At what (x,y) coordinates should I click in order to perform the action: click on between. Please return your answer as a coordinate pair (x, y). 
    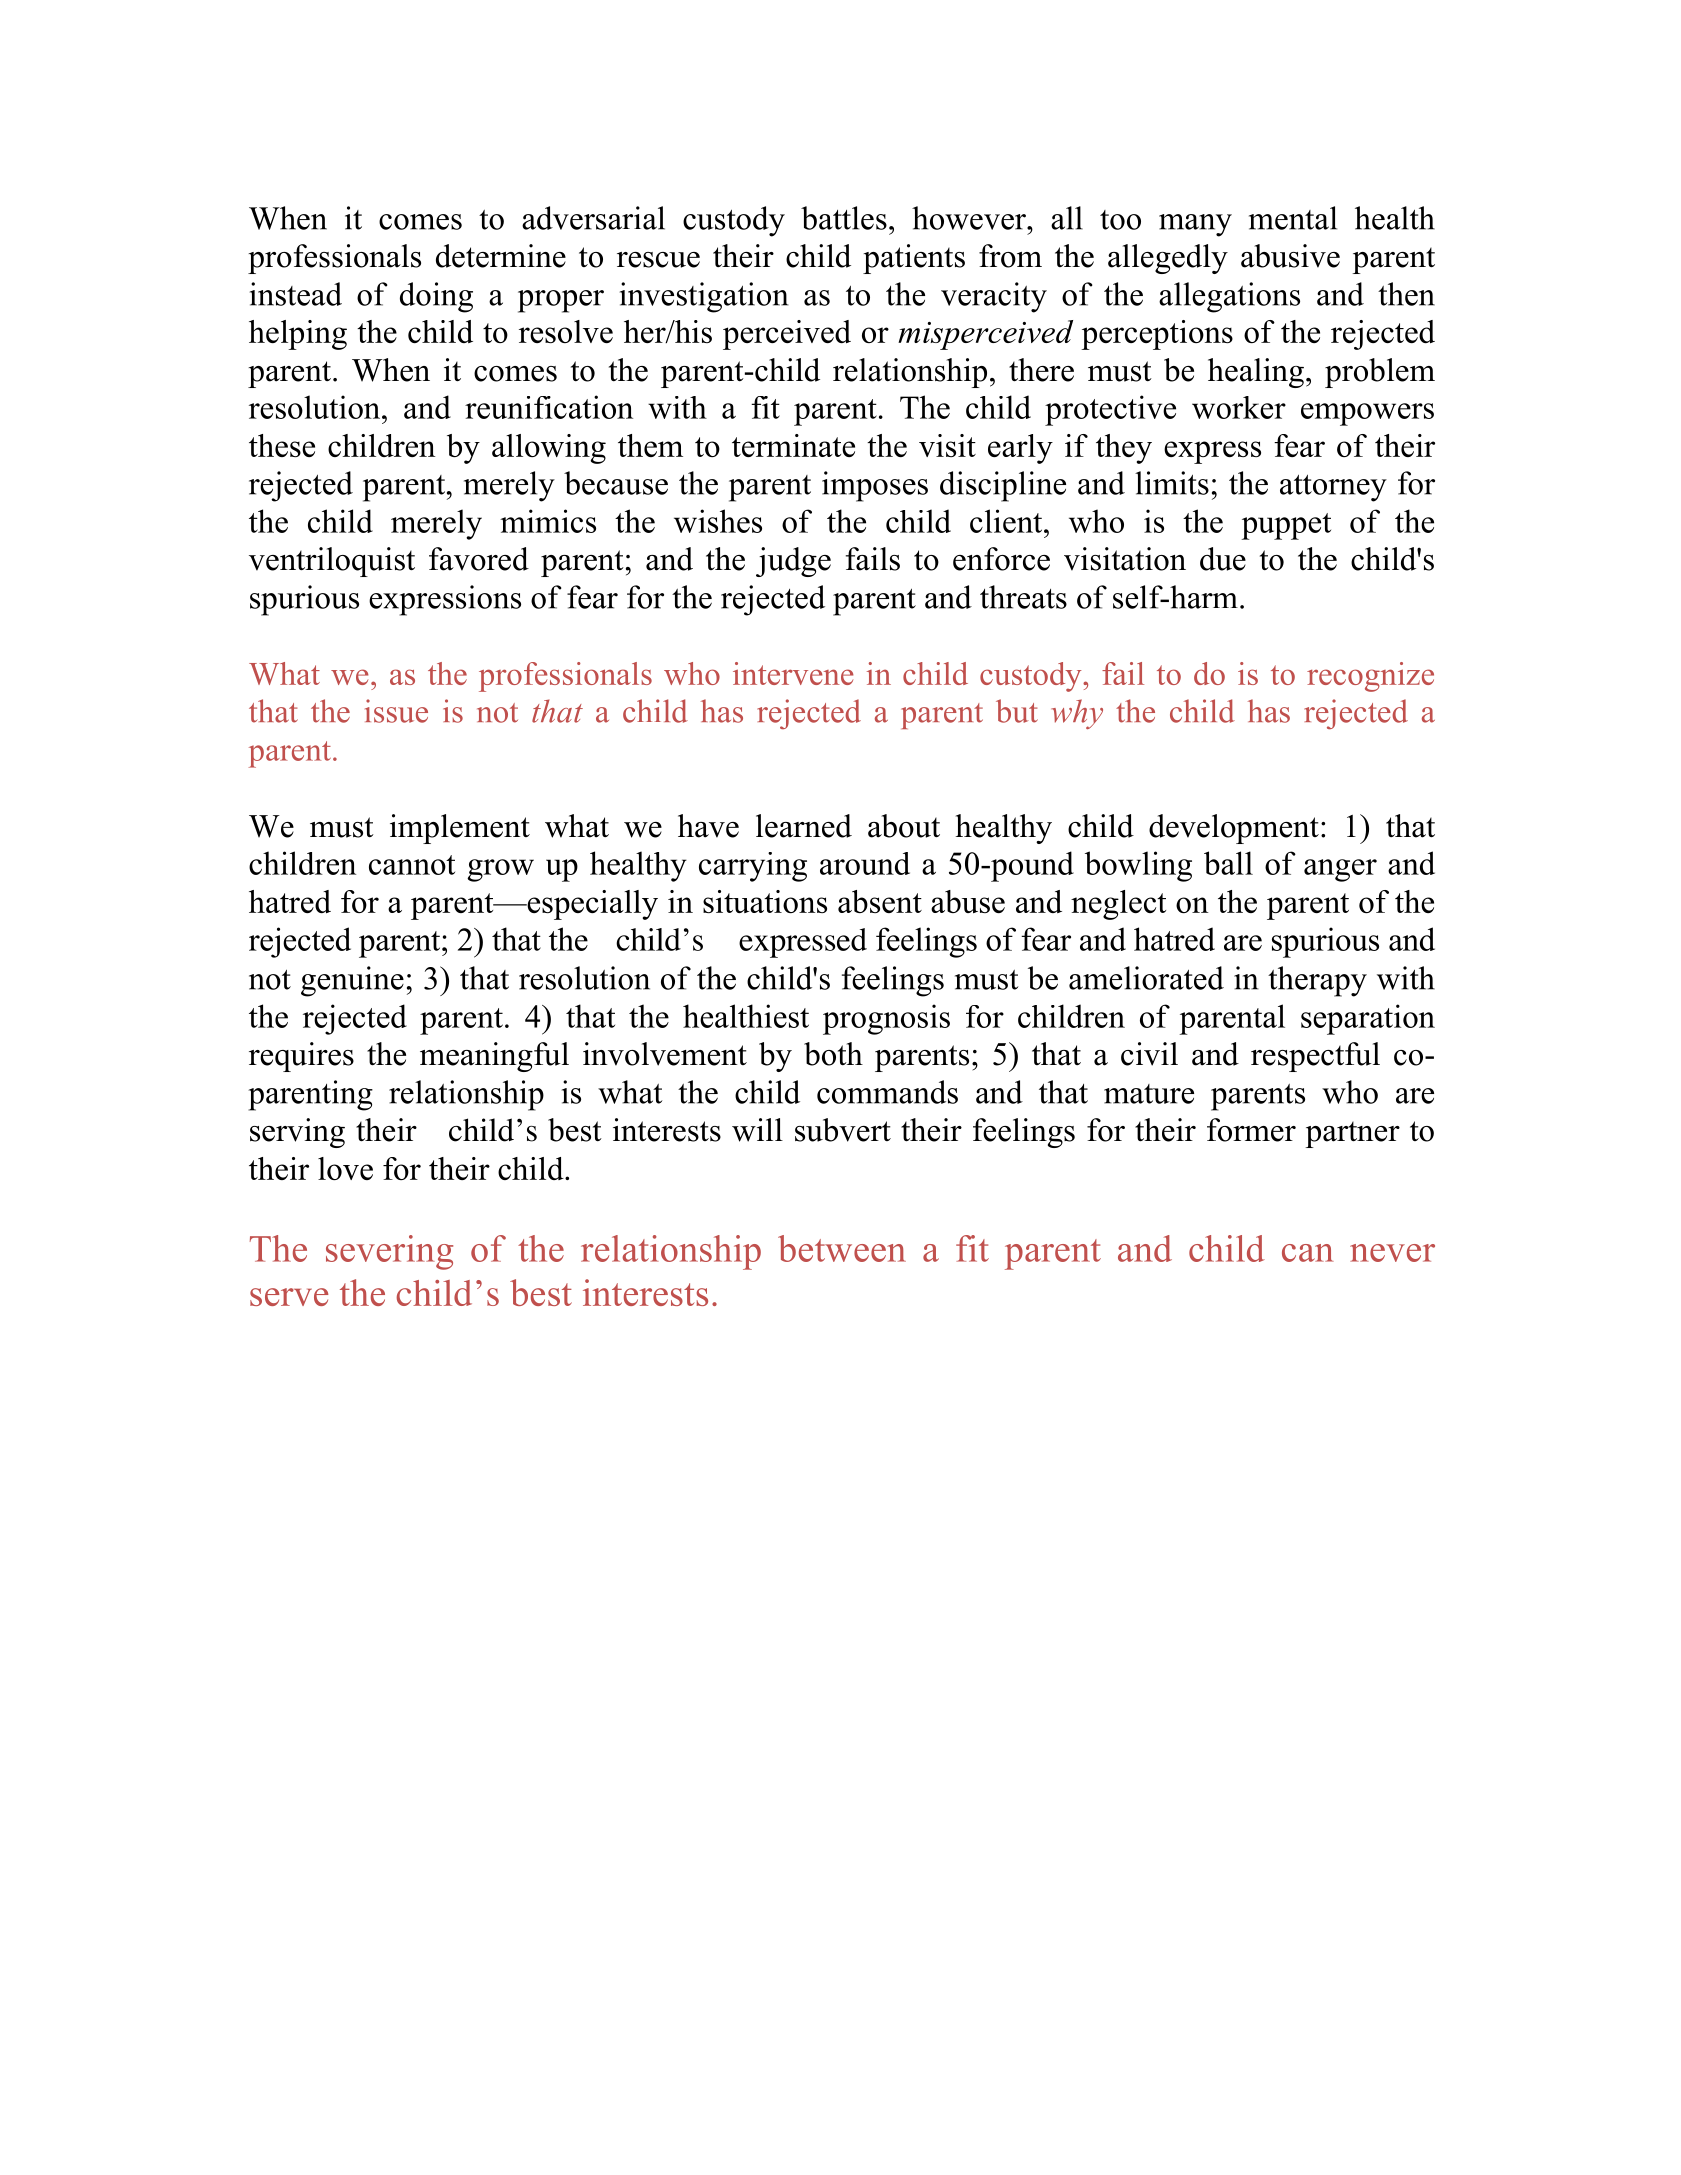
    Looking at the image, I should click on (842, 1248).
